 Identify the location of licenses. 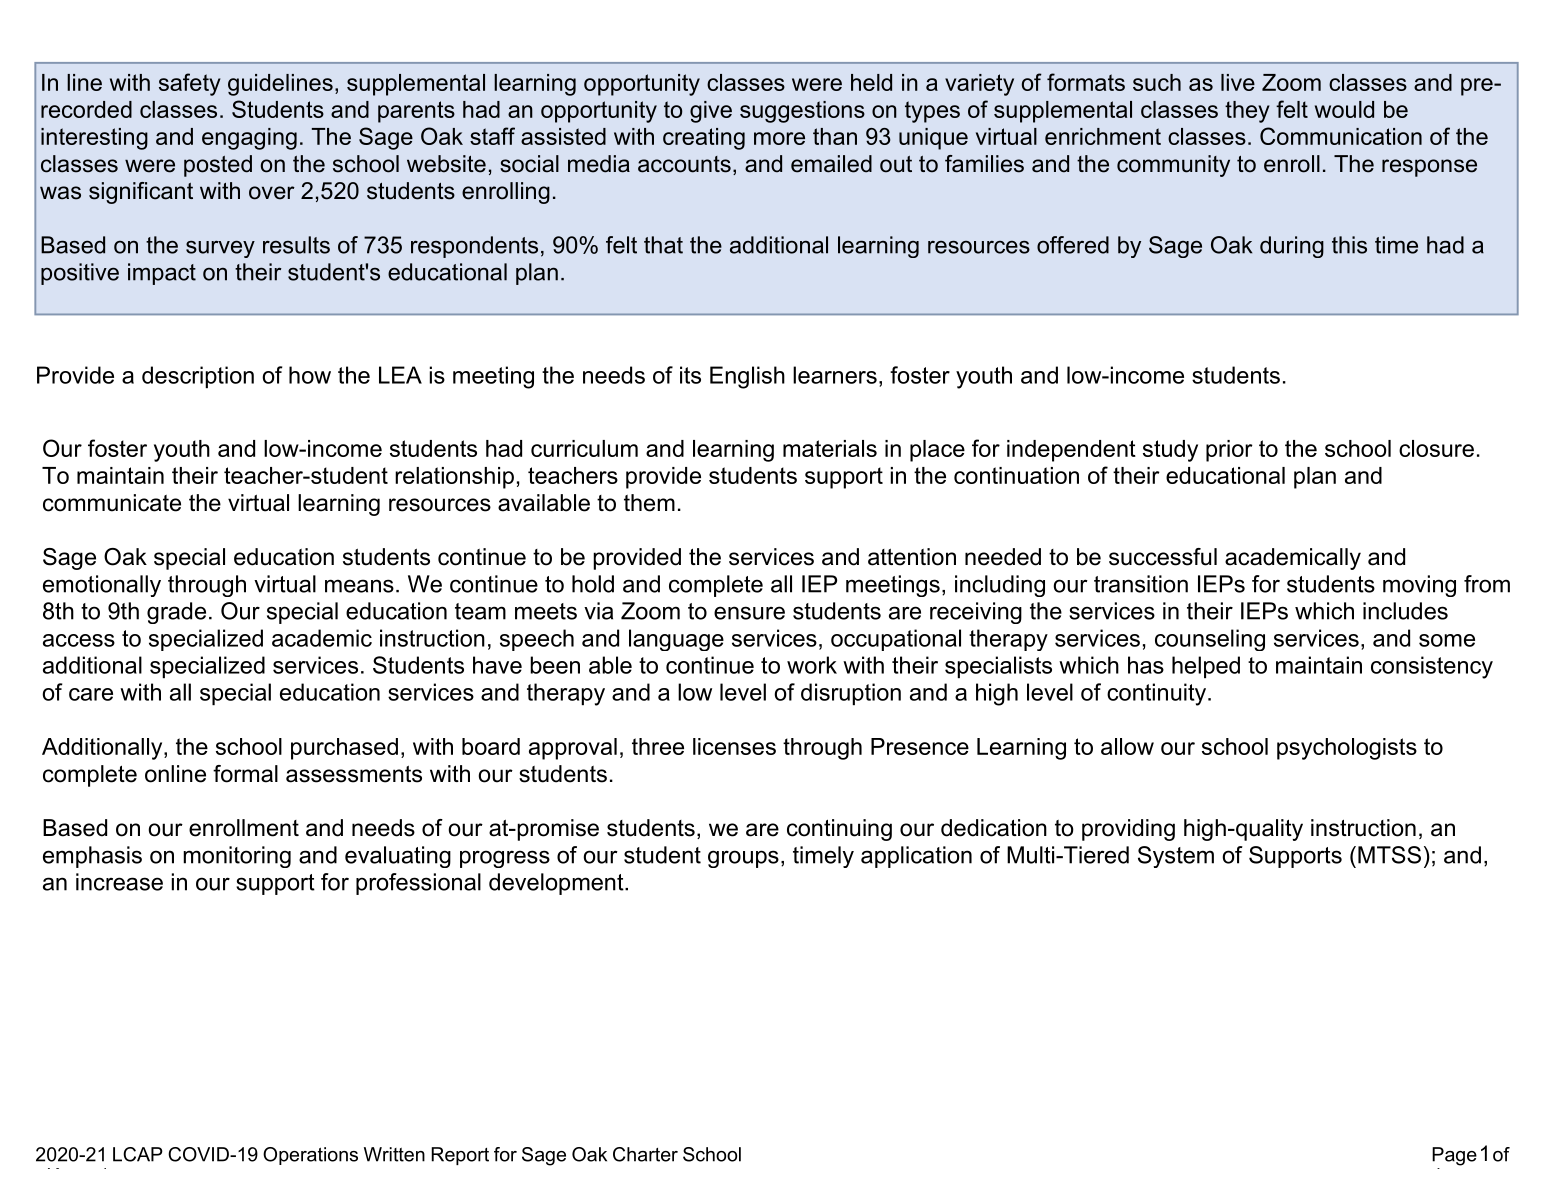
(734, 746).
